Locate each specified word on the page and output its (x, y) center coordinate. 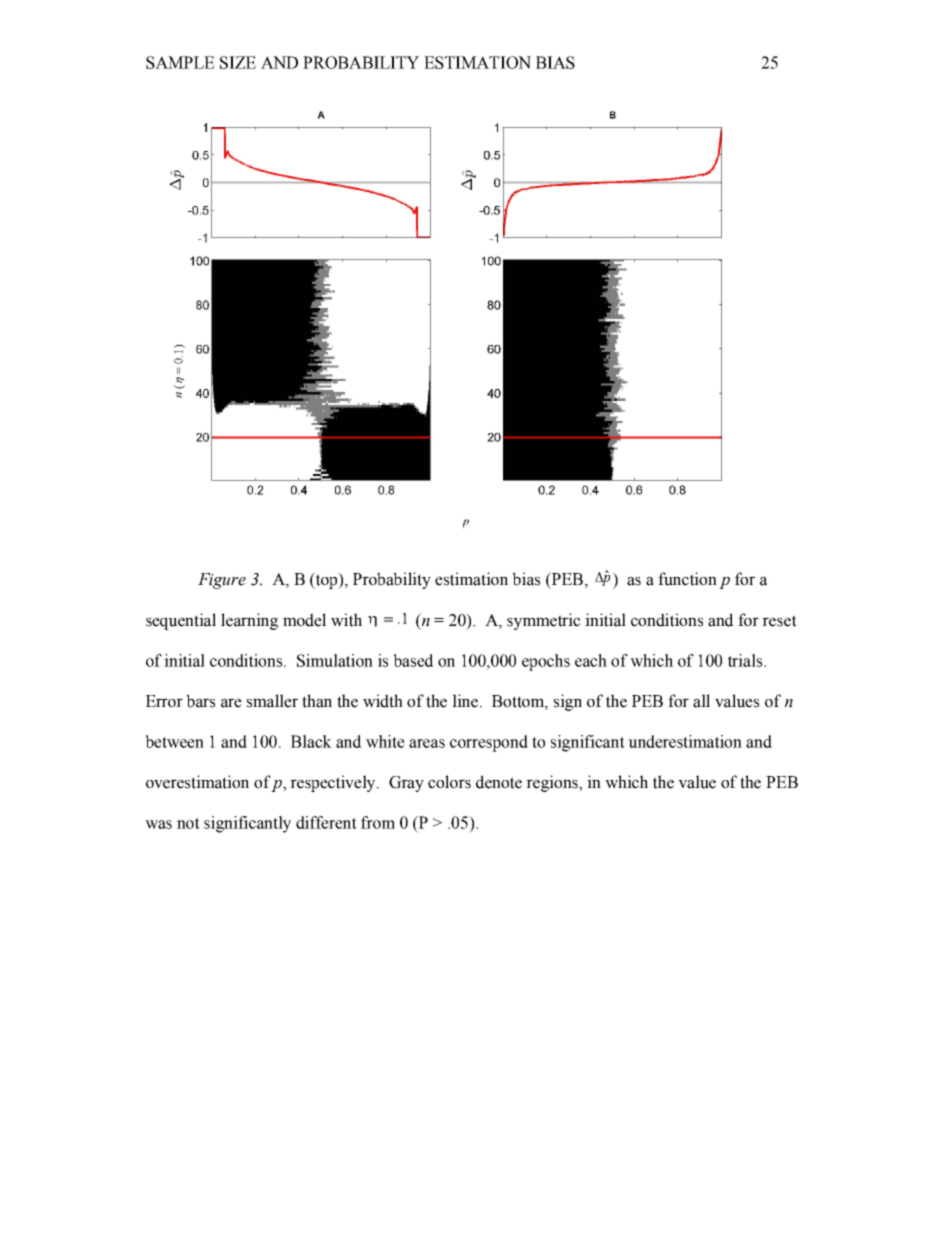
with (346, 620)
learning (249, 621)
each (591, 660)
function (687, 579)
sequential (181, 621)
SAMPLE (180, 62)
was (158, 824)
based (413, 660)
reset (779, 621)
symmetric (543, 621)
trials (746, 660)
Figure (222, 581)
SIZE (238, 62)
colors (449, 782)
